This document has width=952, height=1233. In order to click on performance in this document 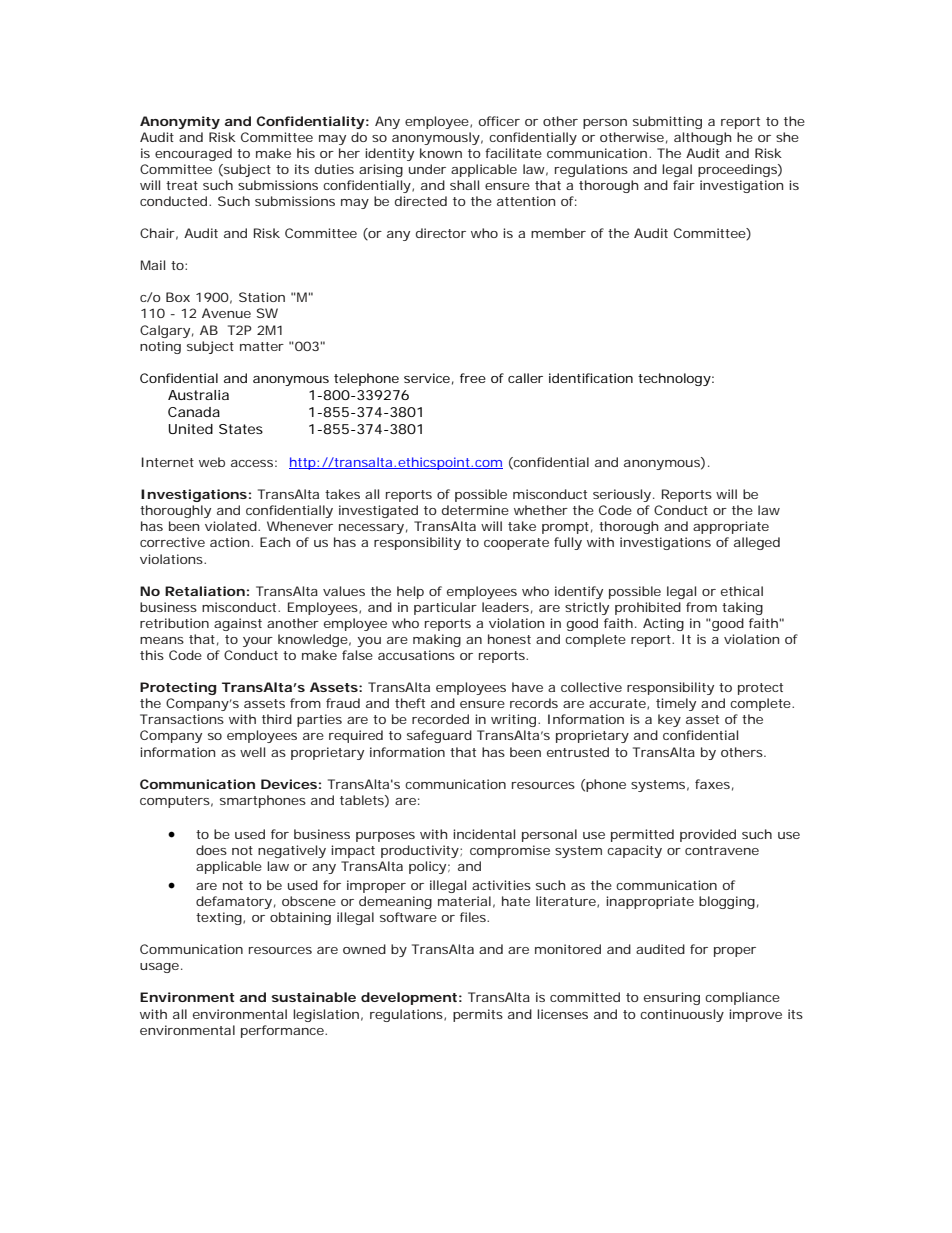, I will do `click(283, 1031)`.
